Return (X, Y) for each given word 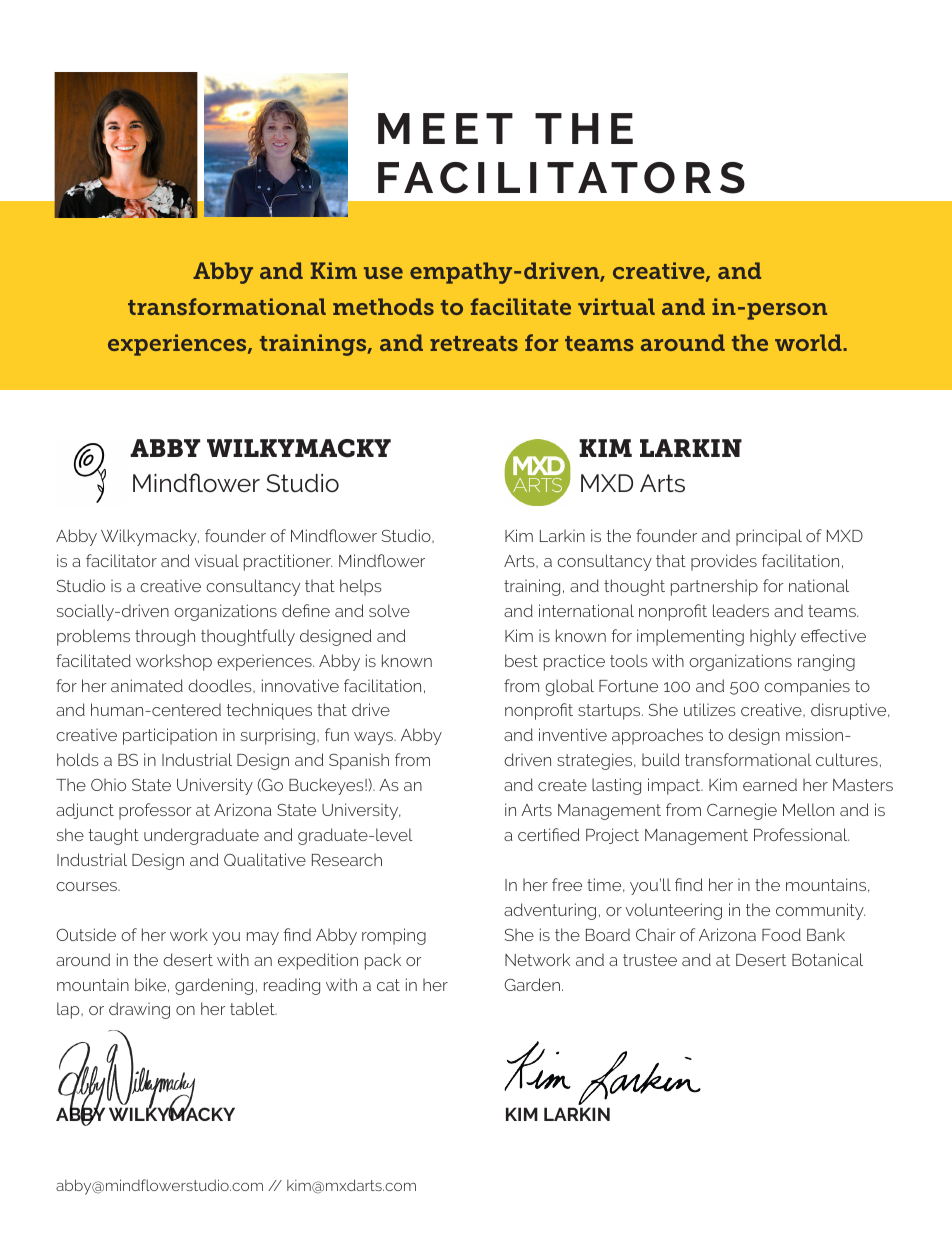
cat (388, 985)
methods (383, 306)
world (809, 342)
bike (150, 984)
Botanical (827, 959)
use (383, 273)
